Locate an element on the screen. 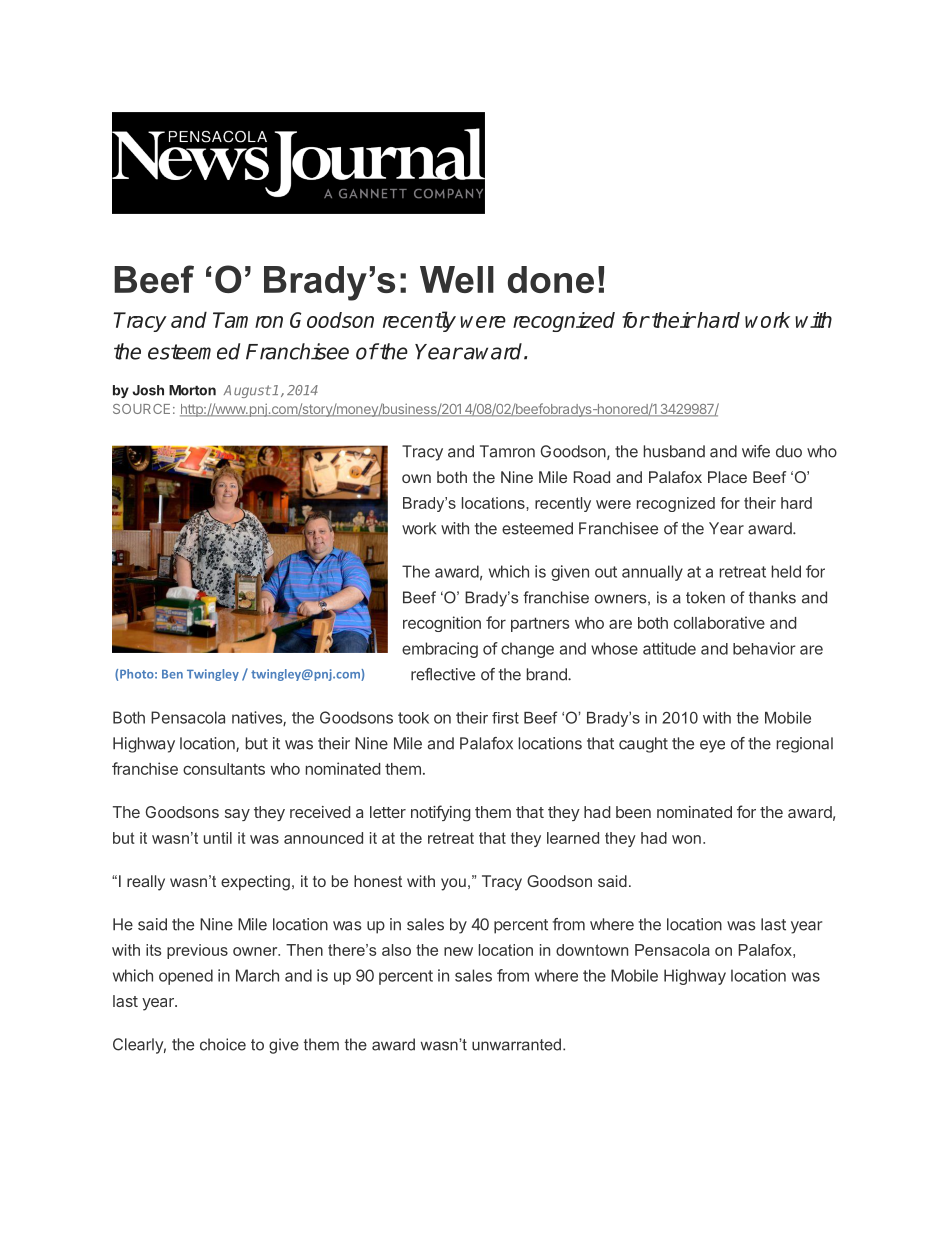  choice is located at coordinates (223, 1044).
